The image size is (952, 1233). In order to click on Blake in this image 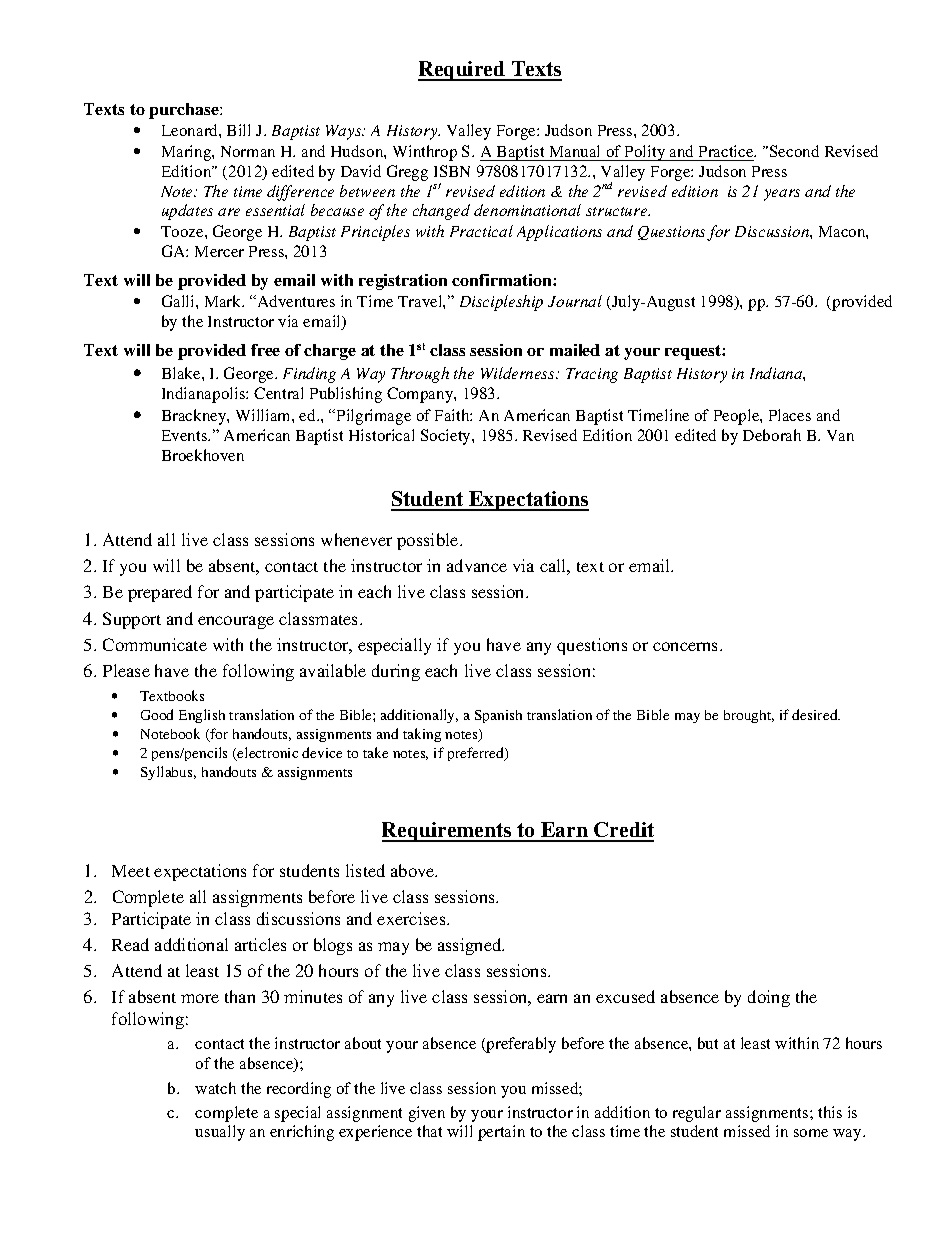, I will do `click(182, 373)`.
